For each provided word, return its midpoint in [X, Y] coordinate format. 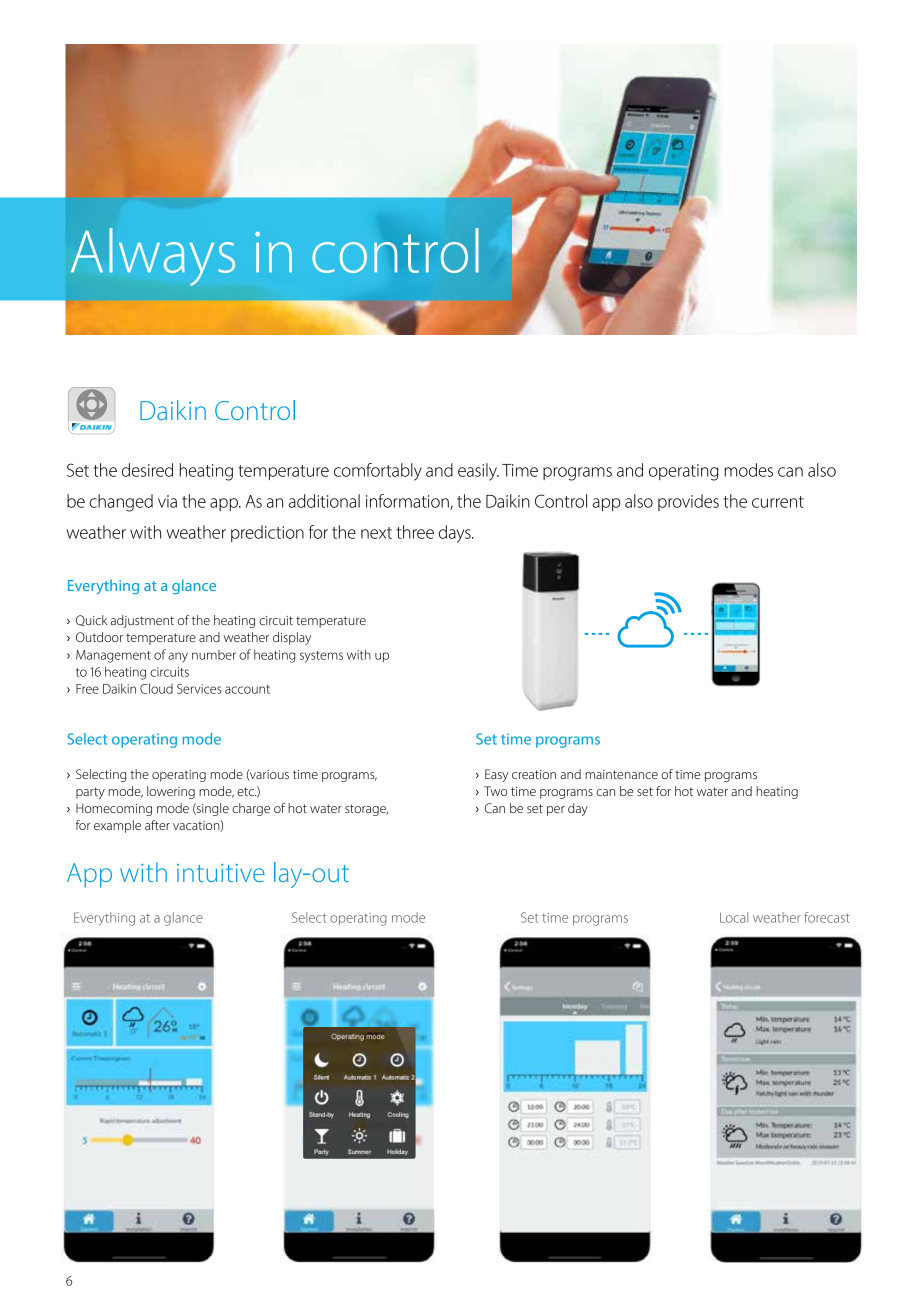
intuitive [221, 873]
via [167, 501]
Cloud [156, 688]
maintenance [621, 774]
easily [478, 472]
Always [153, 257]
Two [496, 791]
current [778, 502]
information [408, 502]
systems [321, 657]
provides [688, 502]
